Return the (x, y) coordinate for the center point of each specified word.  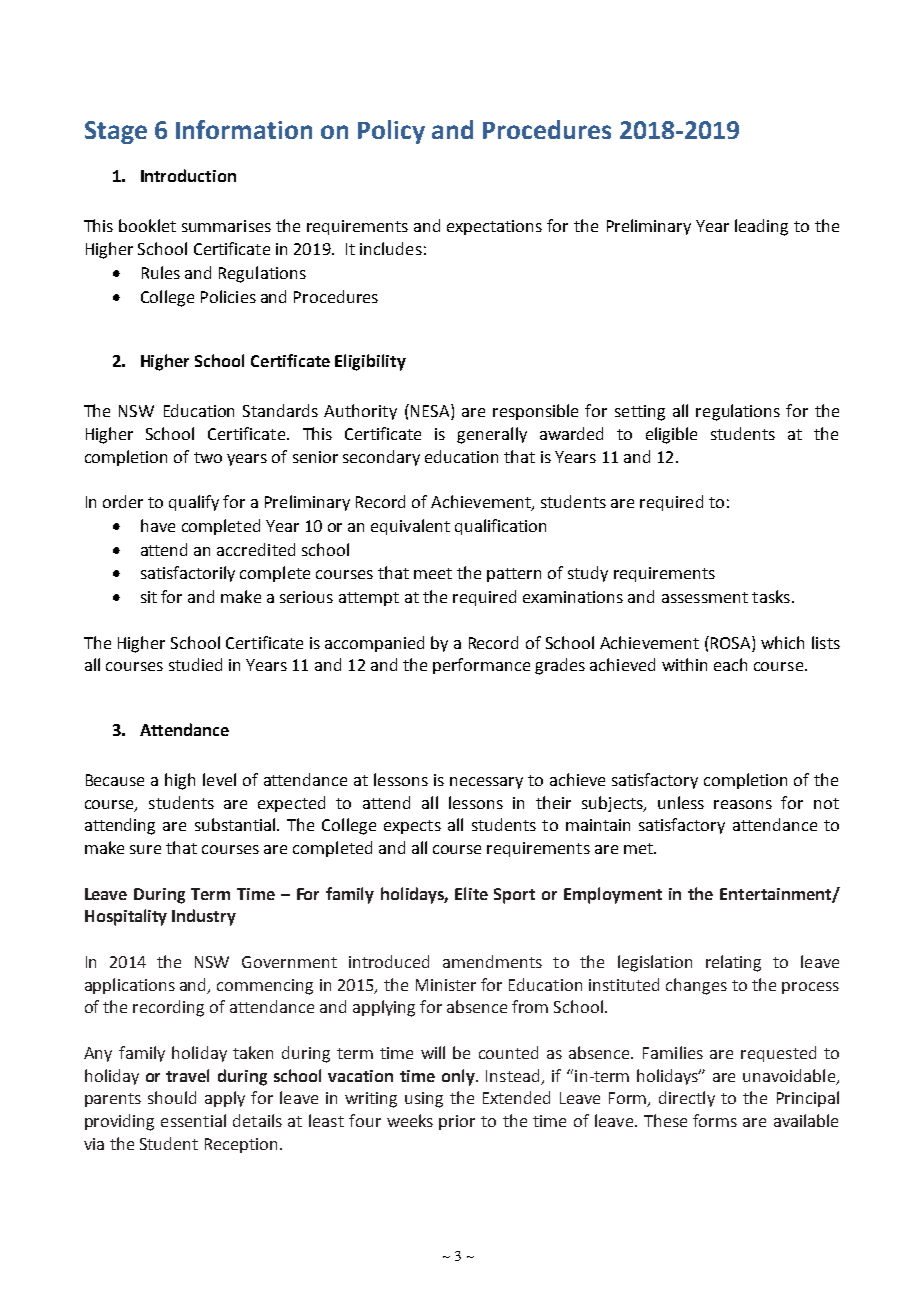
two (208, 457)
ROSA (732, 642)
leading (761, 227)
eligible (671, 435)
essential (193, 1120)
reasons (743, 804)
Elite (471, 893)
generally (492, 435)
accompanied (374, 644)
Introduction (188, 175)
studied (195, 664)
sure (145, 849)
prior (457, 1122)
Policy (391, 132)
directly (687, 1099)
